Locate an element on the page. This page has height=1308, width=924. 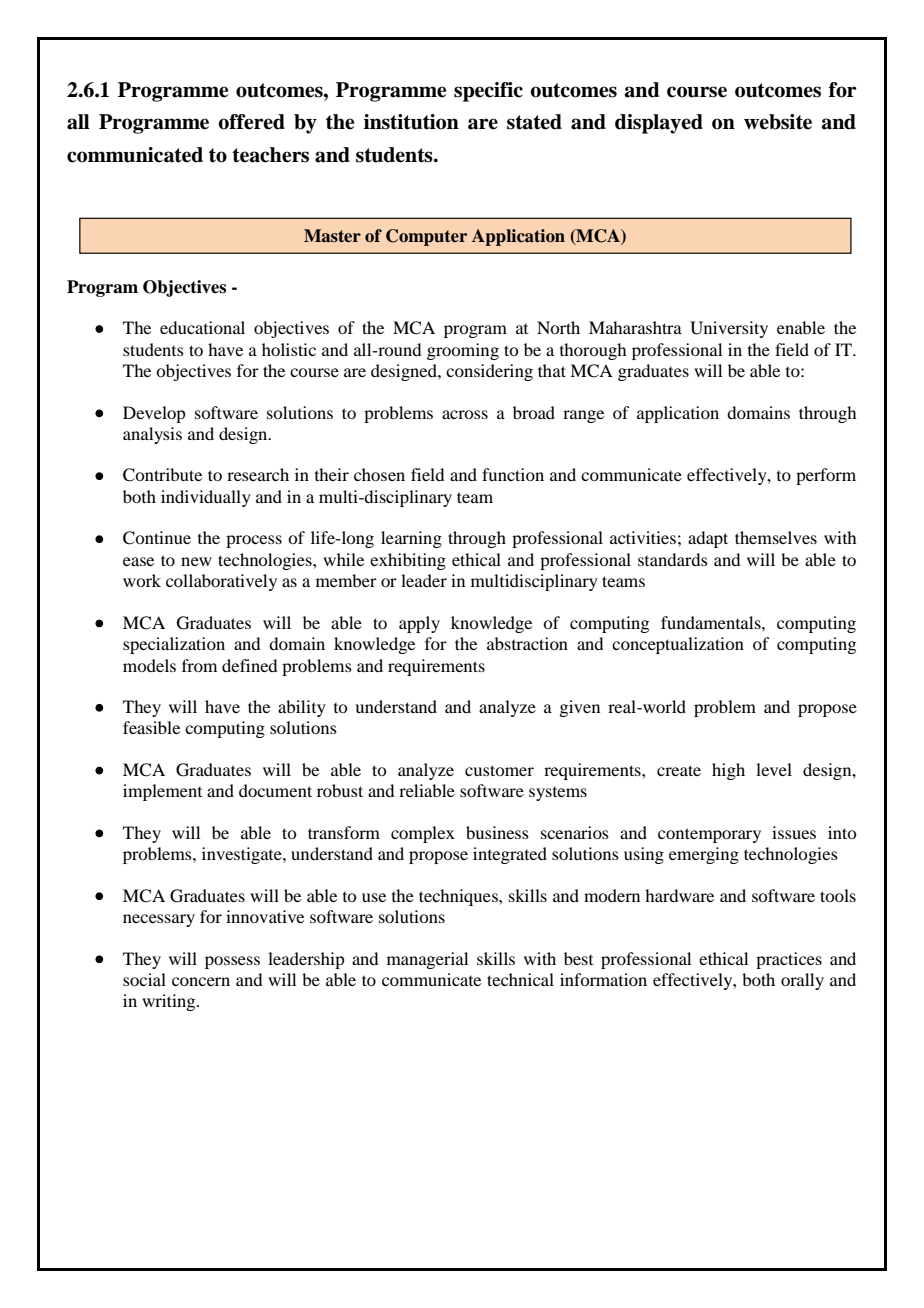
perform is located at coordinates (826, 476).
